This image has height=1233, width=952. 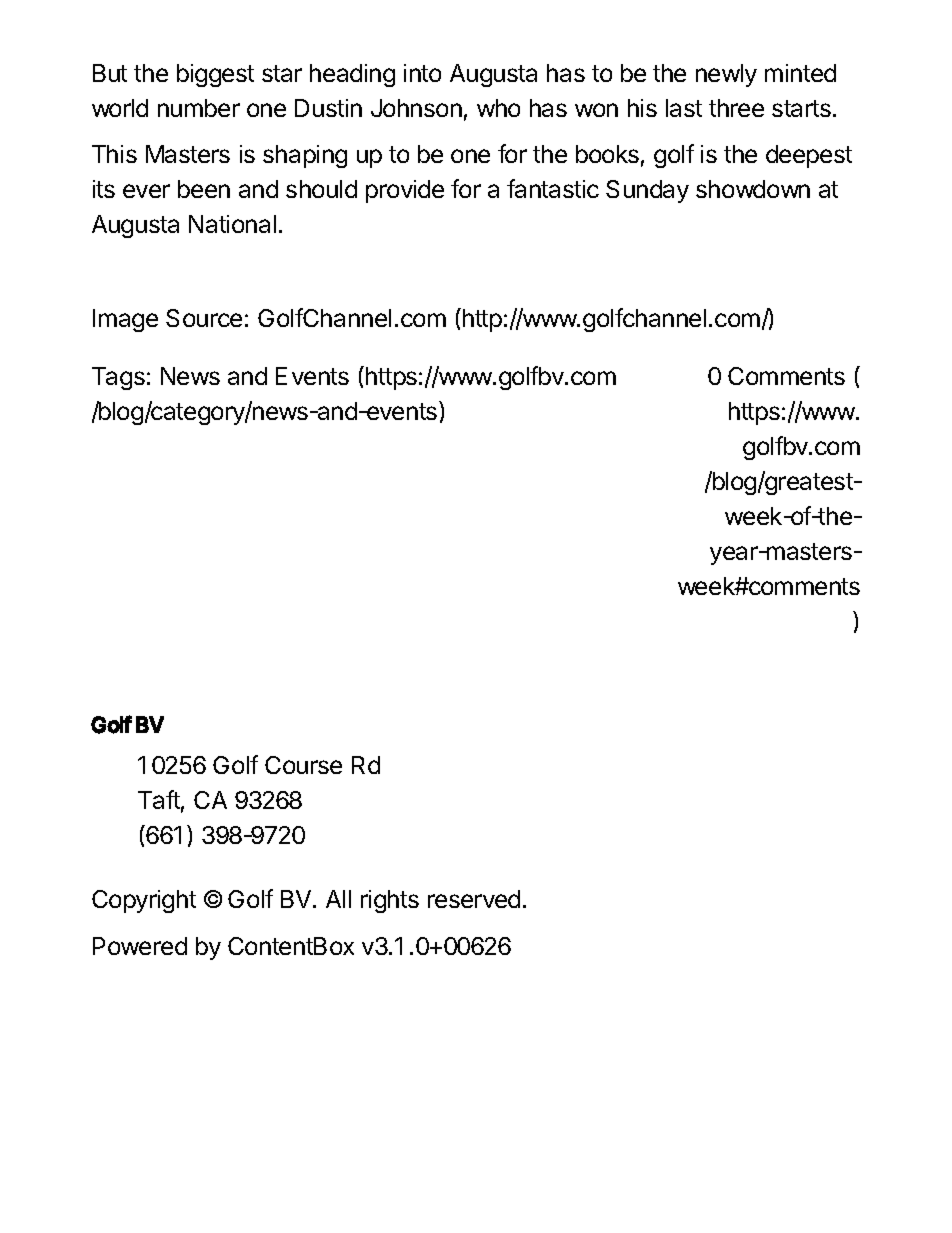 What do you see at coordinates (416, 108) in the image?
I see `Johnson` at bounding box center [416, 108].
